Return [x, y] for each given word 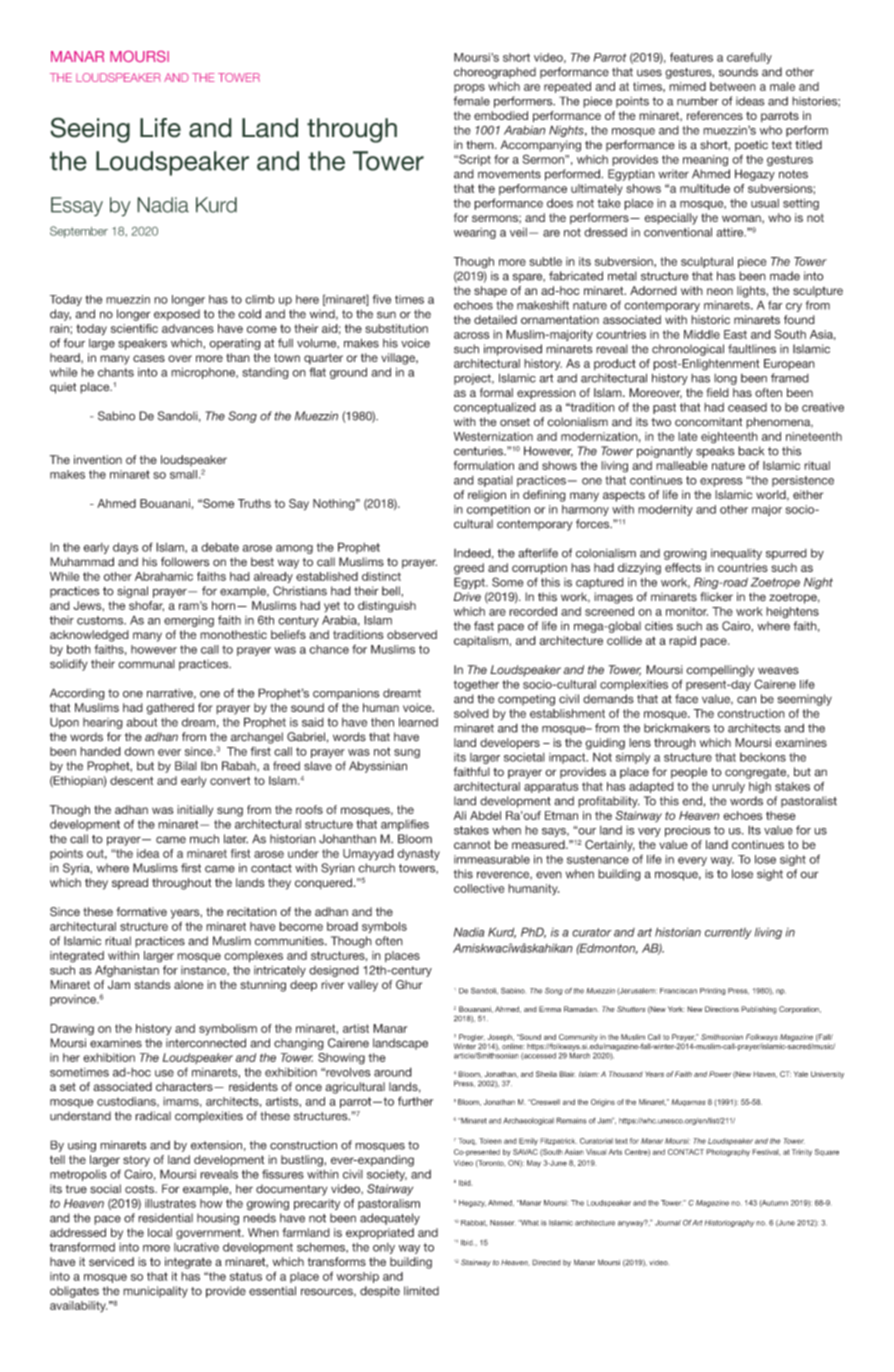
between [733, 86]
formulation [484, 465]
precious [688, 831]
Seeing [90, 130]
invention [98, 459]
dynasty [418, 854]
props [469, 88]
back [751, 451]
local [160, 1232]
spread [130, 883]
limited [421, 1291]
